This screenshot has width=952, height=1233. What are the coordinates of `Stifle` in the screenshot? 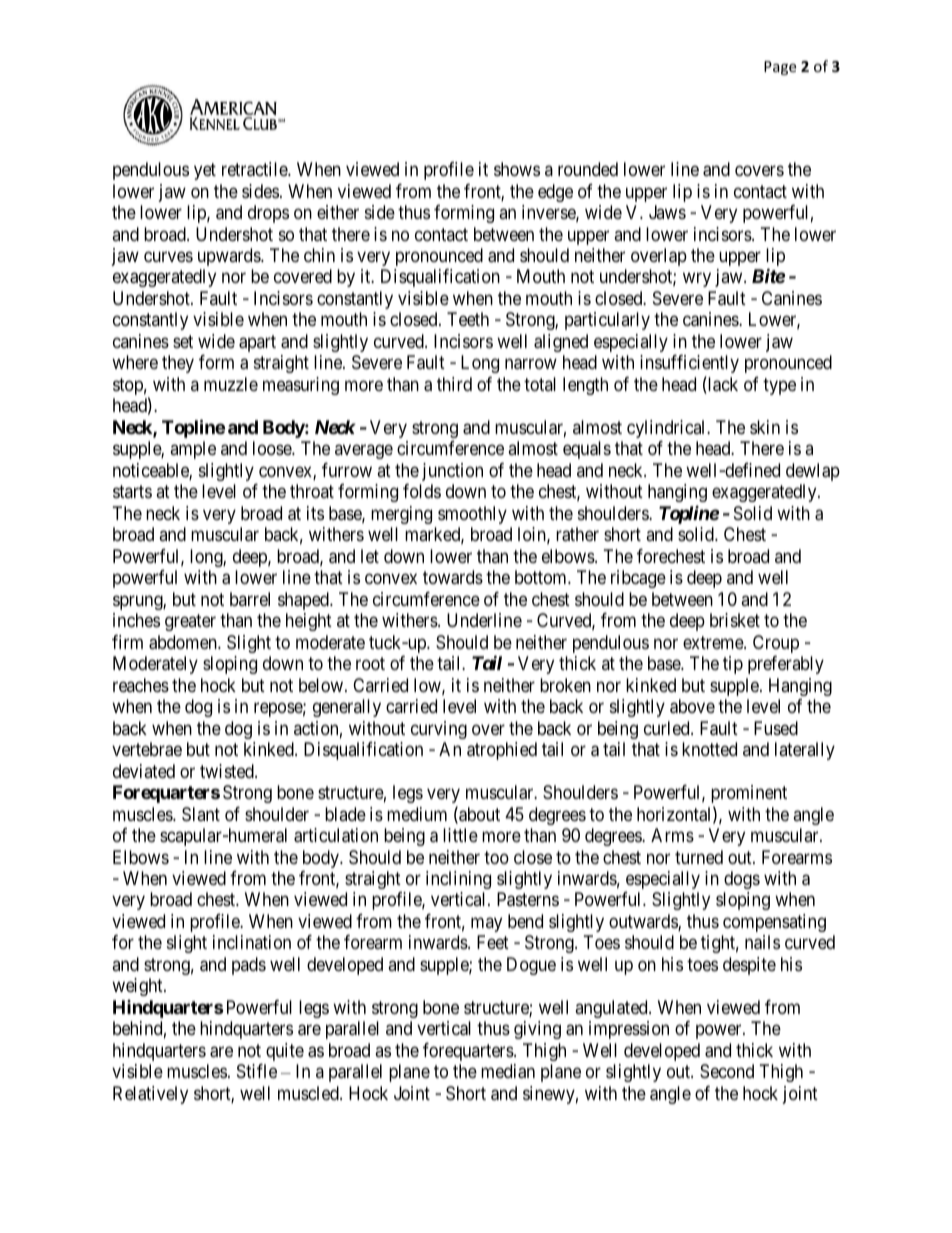 It's located at (257, 1071).
